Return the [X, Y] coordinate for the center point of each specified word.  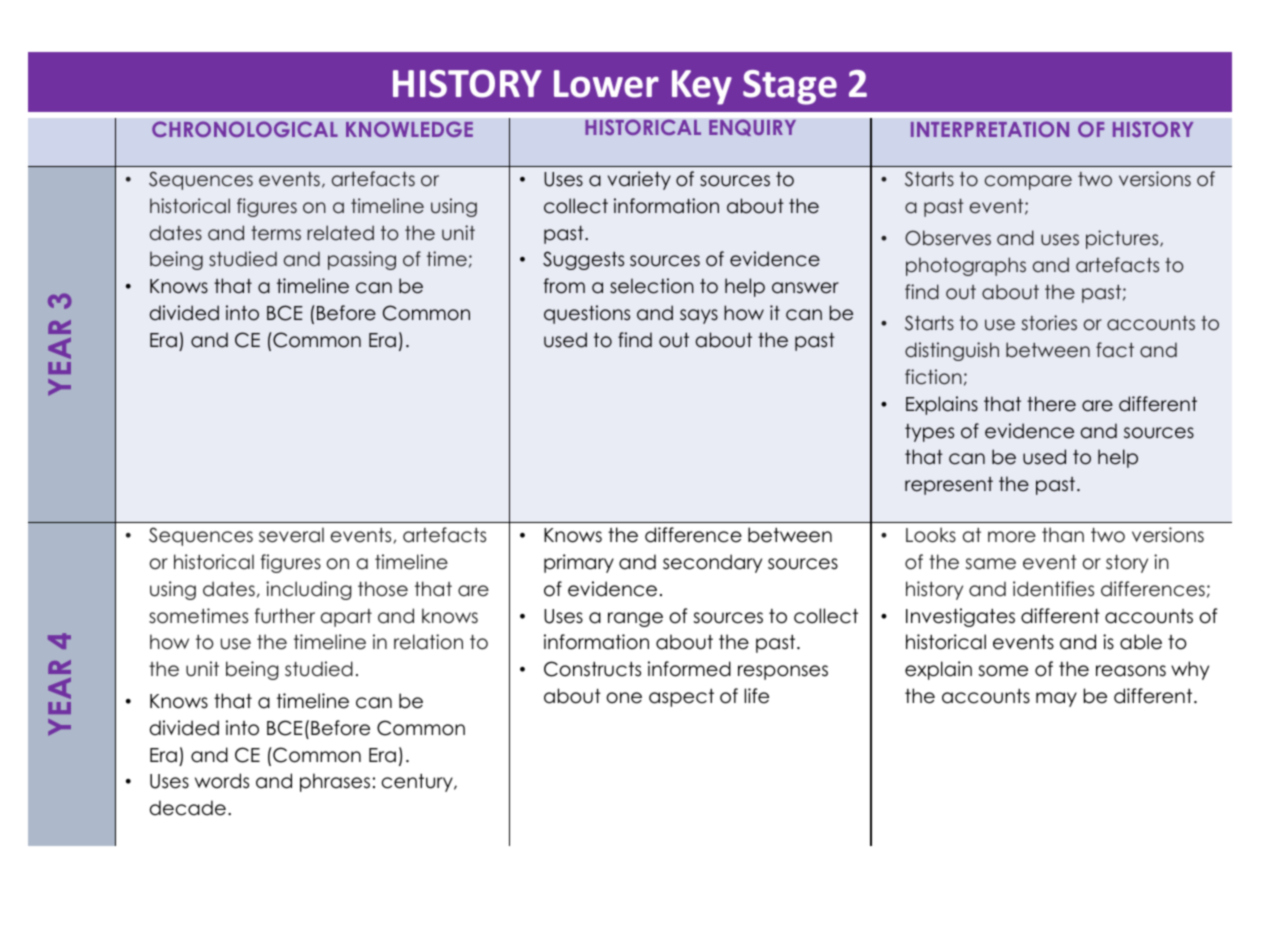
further [285, 616]
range [635, 619]
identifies [1053, 589]
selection [652, 286]
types [929, 433]
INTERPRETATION [990, 129]
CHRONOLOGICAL [245, 129]
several [291, 535]
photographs [966, 266]
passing [362, 260]
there [1051, 404]
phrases [335, 782]
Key [702, 87]
